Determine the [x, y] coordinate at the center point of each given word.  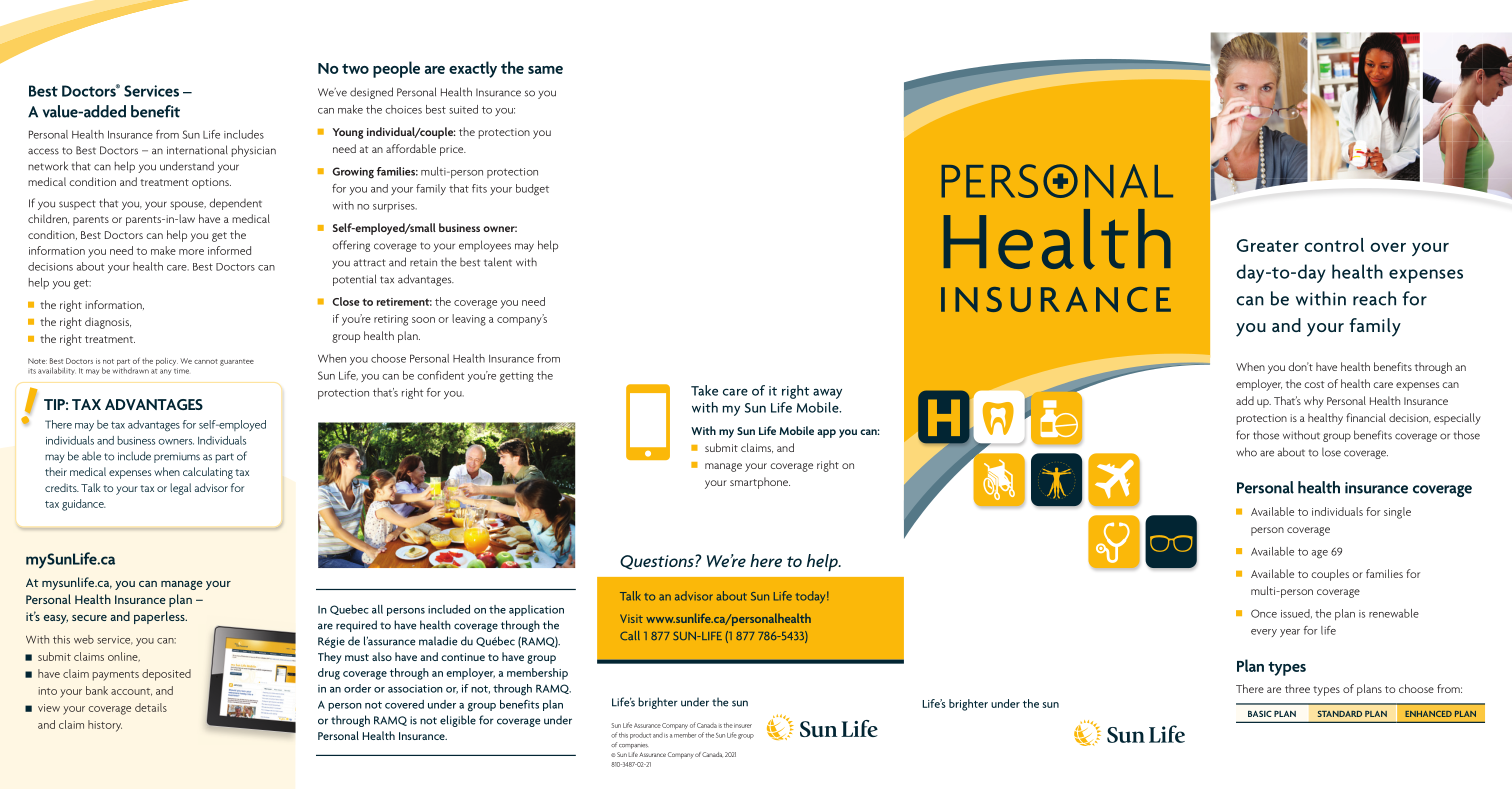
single [1397, 513]
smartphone [760, 483]
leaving [469, 320]
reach [1374, 298]
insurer [743, 726]
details [151, 707]
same [545, 70]
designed [371, 93]
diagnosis [108, 323]
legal [180, 489]
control [1334, 245]
